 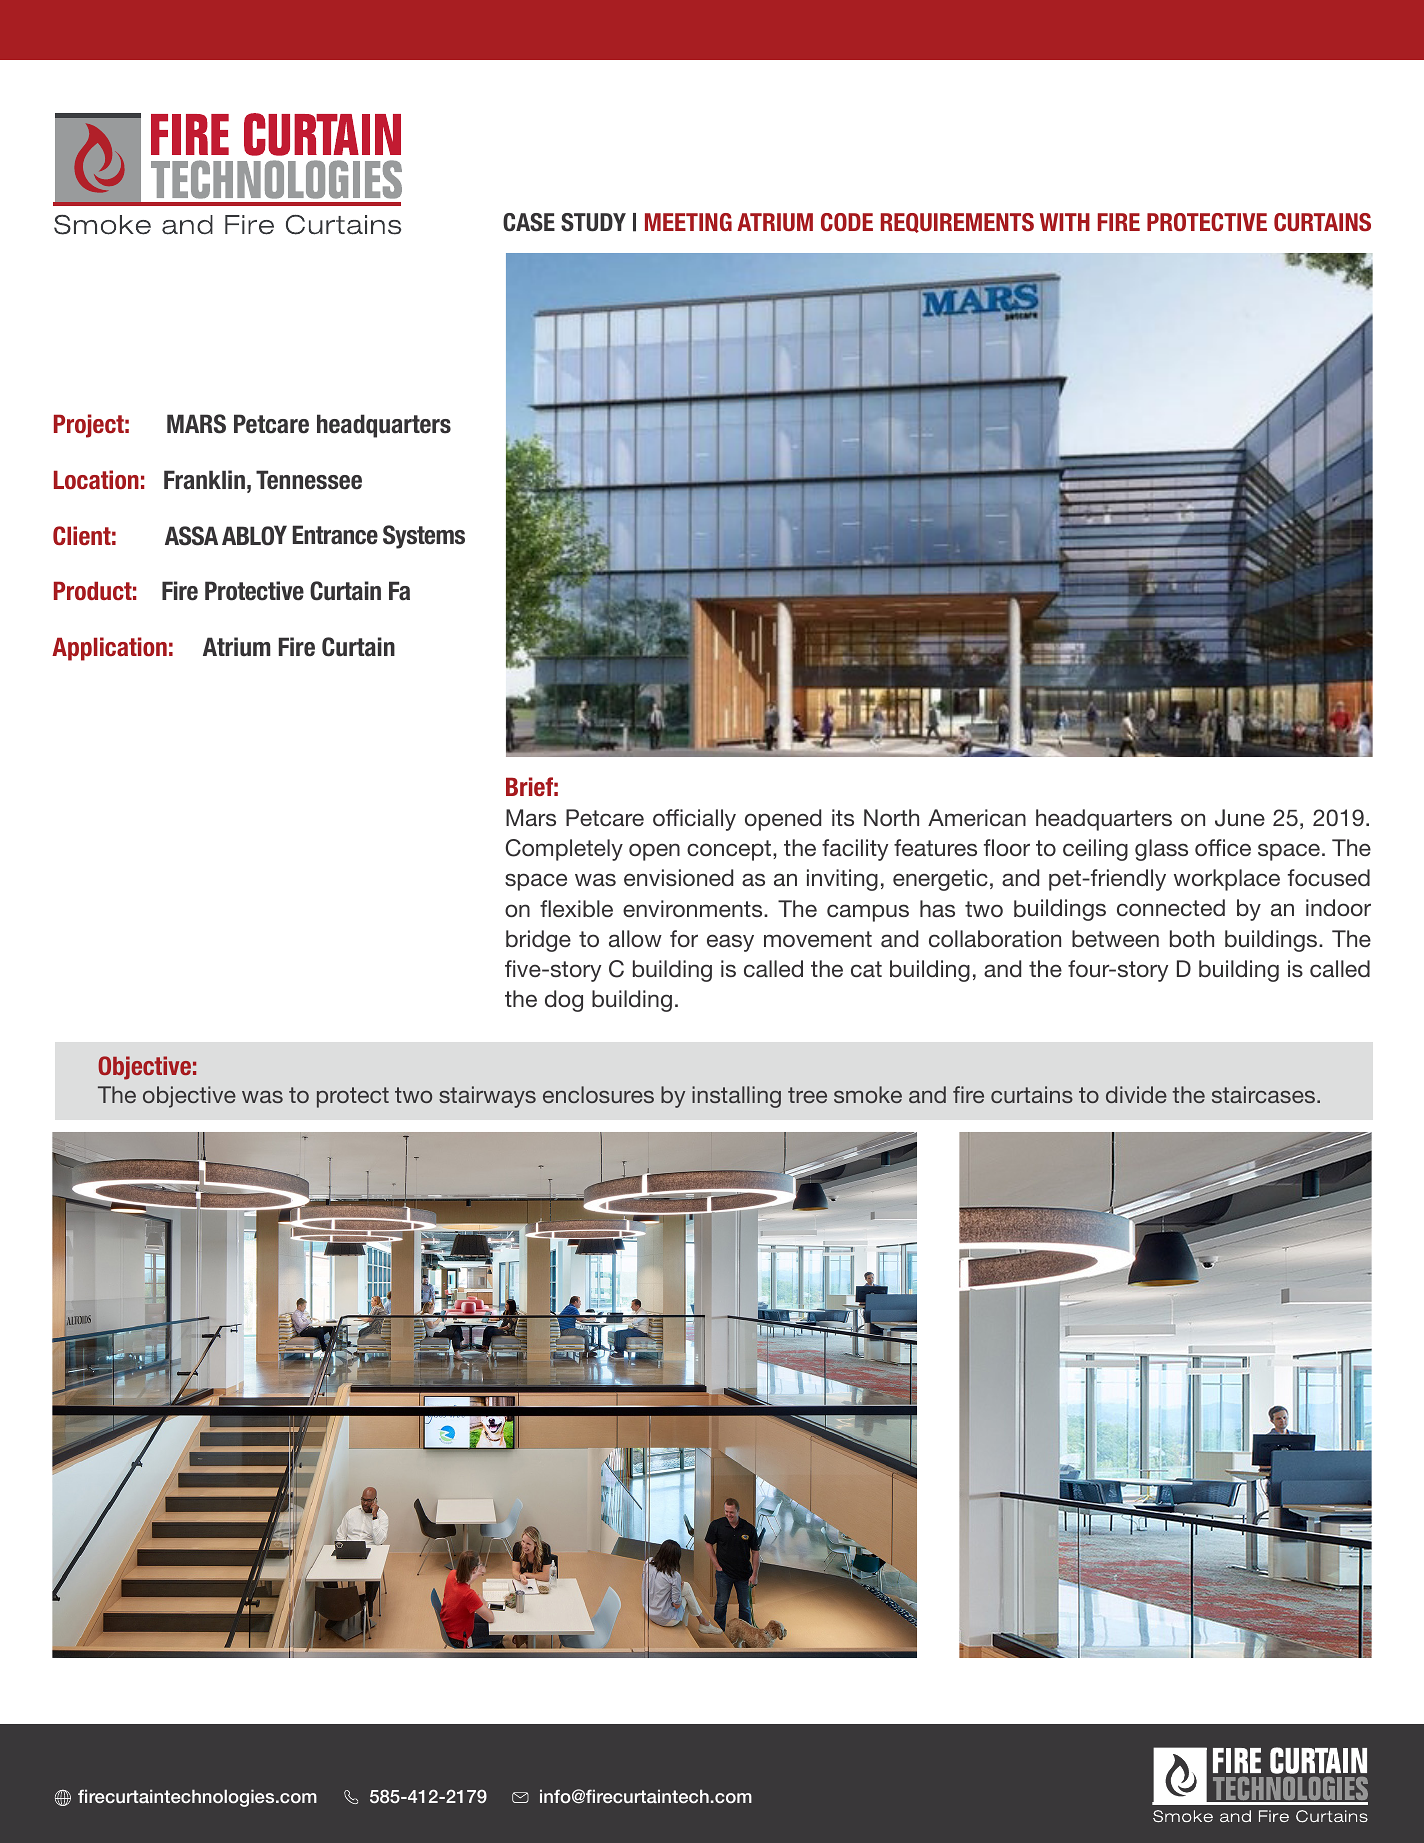 I want to click on officially, so click(x=694, y=820).
